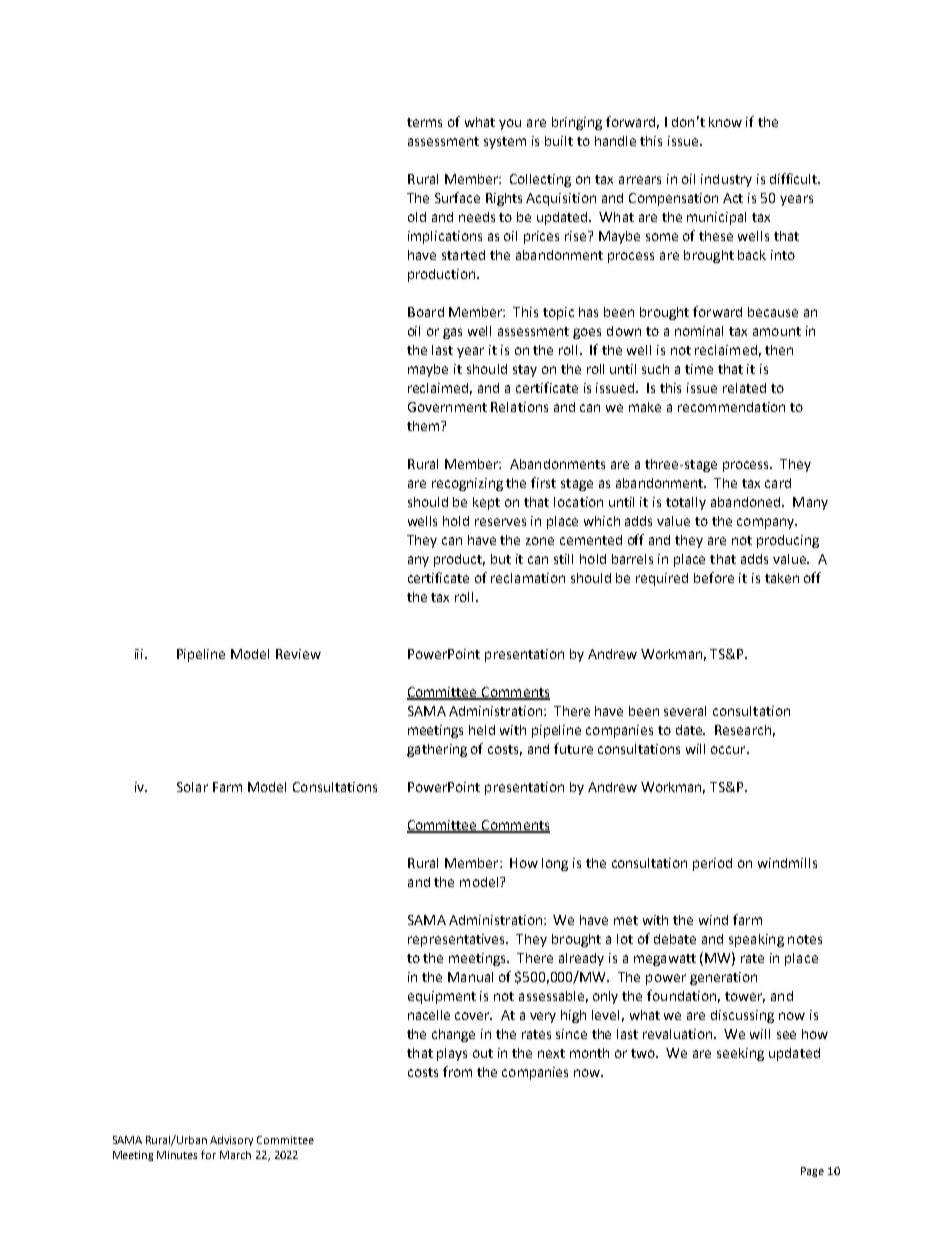 This screenshot has height=1233, width=952. What do you see at coordinates (731, 407) in the screenshot?
I see `recommendation` at bounding box center [731, 407].
